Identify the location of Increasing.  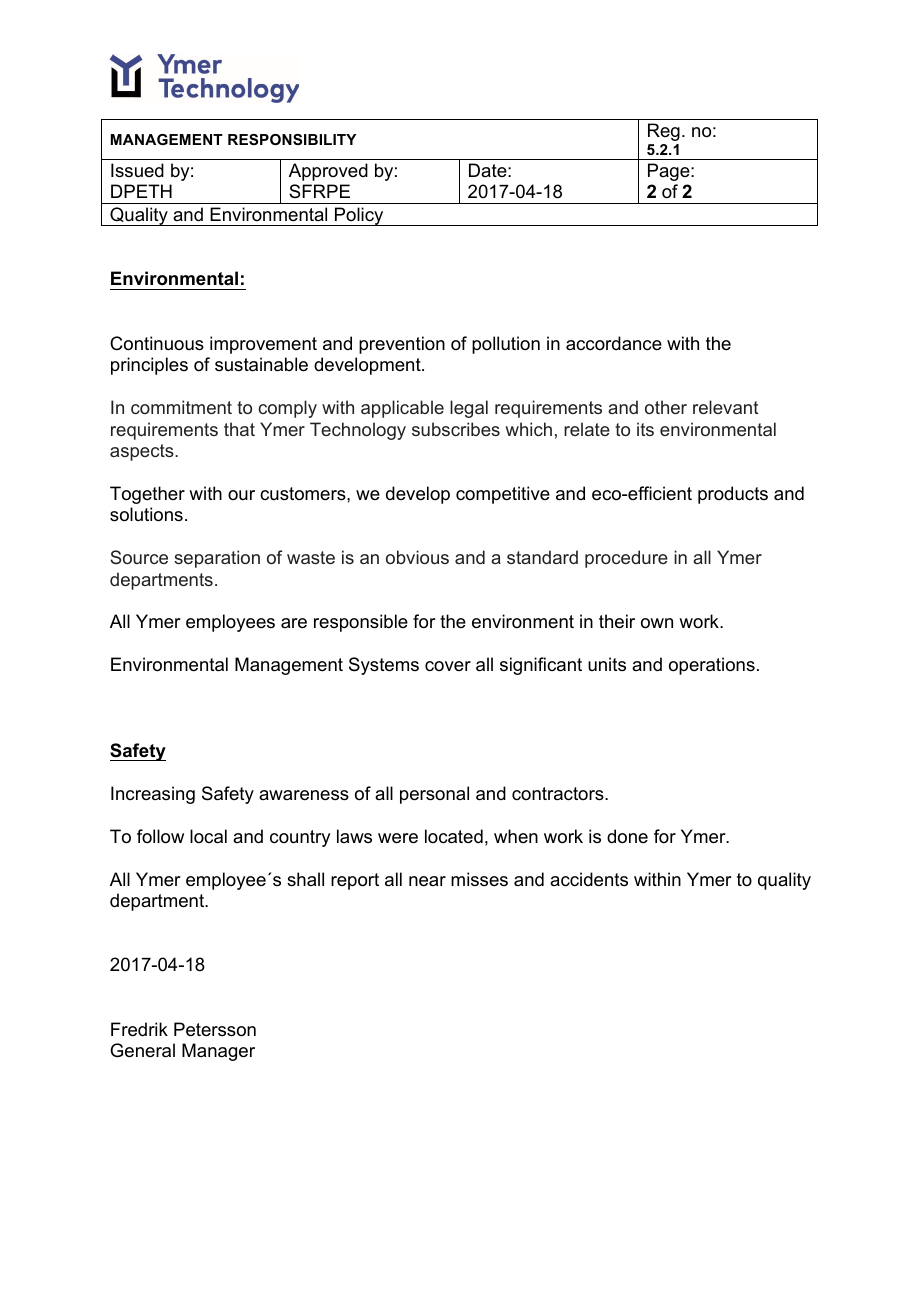
(153, 795).
